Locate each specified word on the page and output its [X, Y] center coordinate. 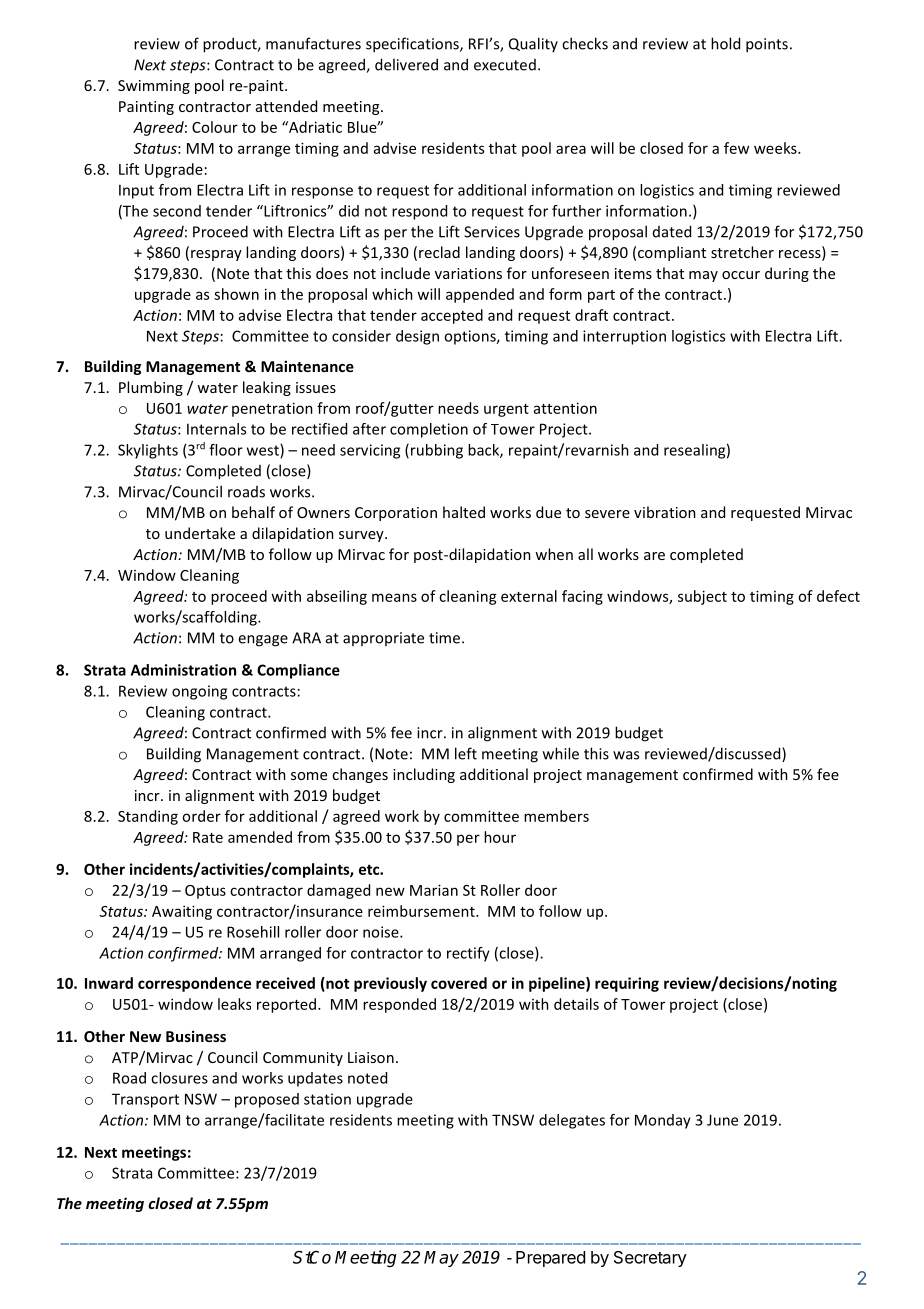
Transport [145, 1100]
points [767, 45]
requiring [627, 984]
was [626, 755]
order [201, 816]
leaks [234, 1004]
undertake [200, 533]
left [466, 753]
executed [505, 65]
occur [741, 275]
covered [459, 983]
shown [236, 294]
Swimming [154, 87]
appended [480, 295]
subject [702, 597]
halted [464, 512]
